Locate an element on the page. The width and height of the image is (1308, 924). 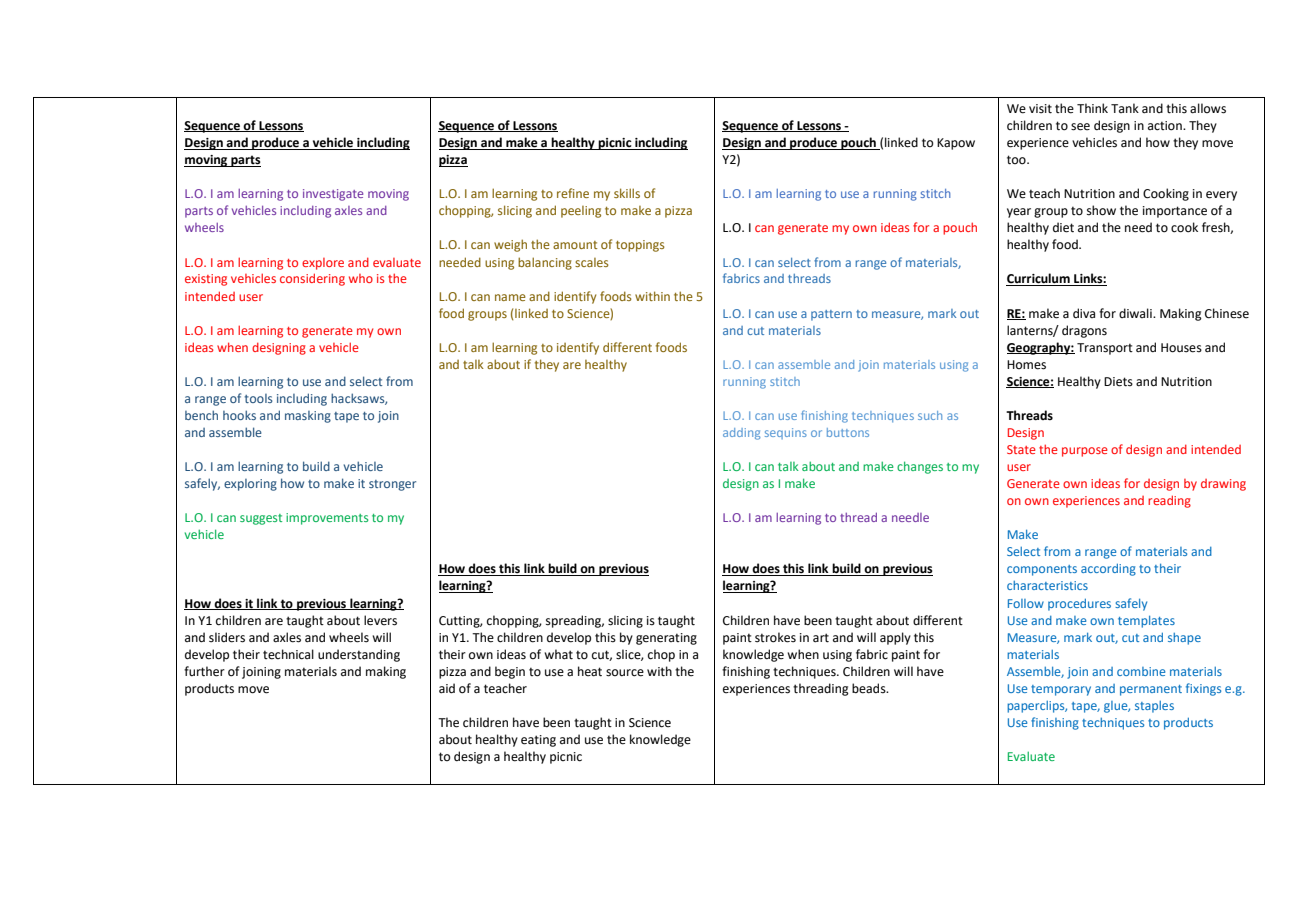
skills is located at coordinates (627, 193).
